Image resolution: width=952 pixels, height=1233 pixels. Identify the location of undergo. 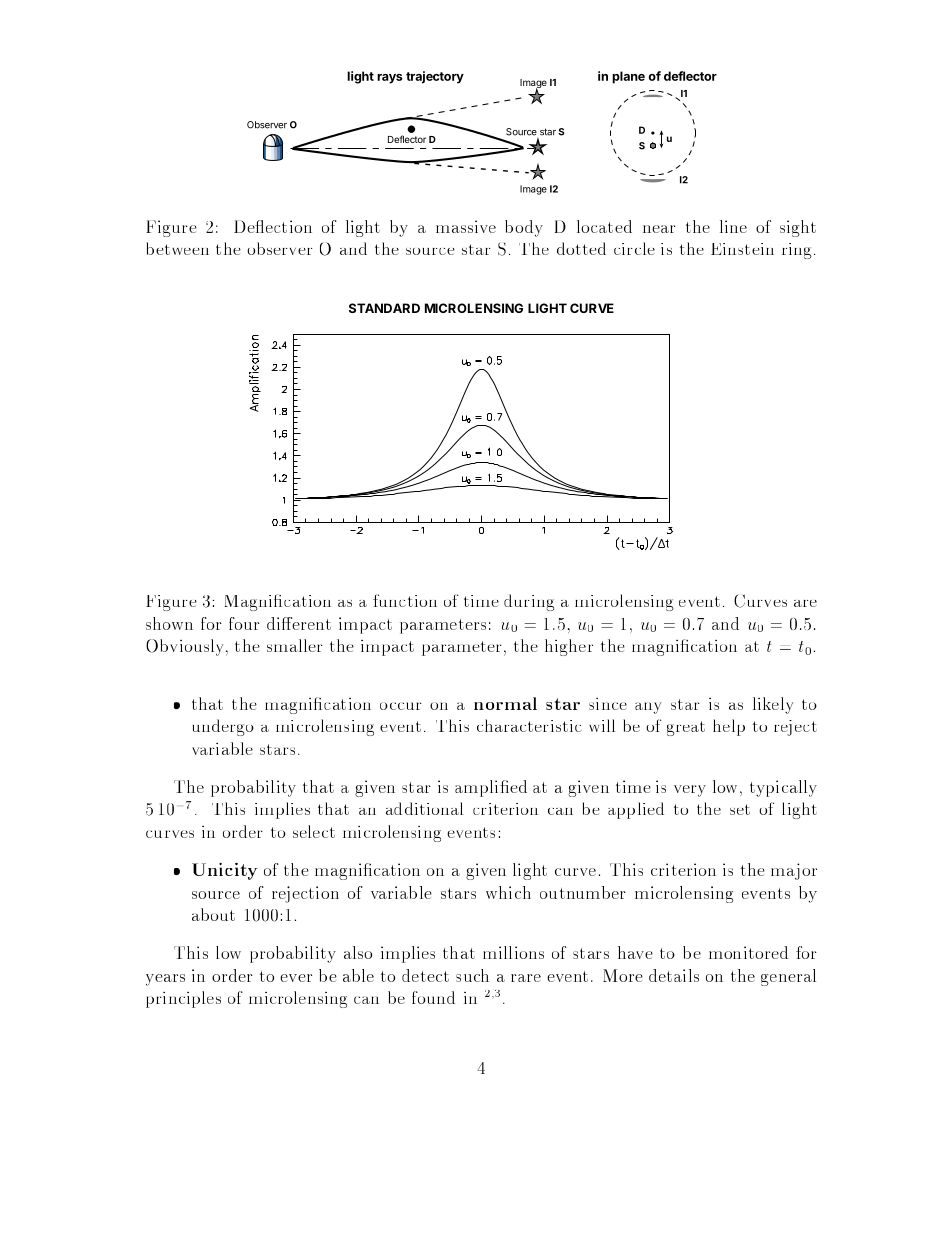
(223, 727).
